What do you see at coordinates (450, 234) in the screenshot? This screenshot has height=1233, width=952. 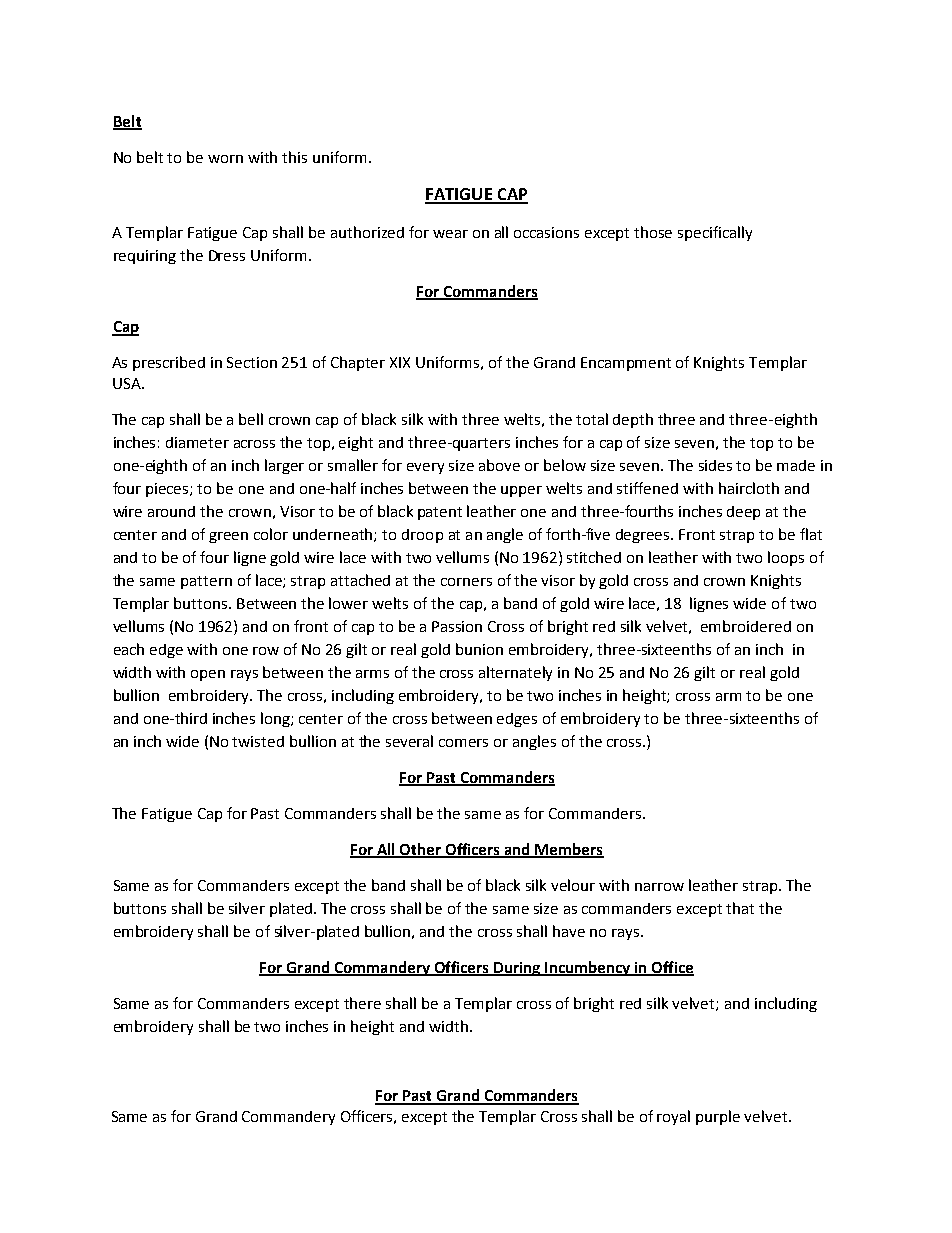 I see `wear` at bounding box center [450, 234].
